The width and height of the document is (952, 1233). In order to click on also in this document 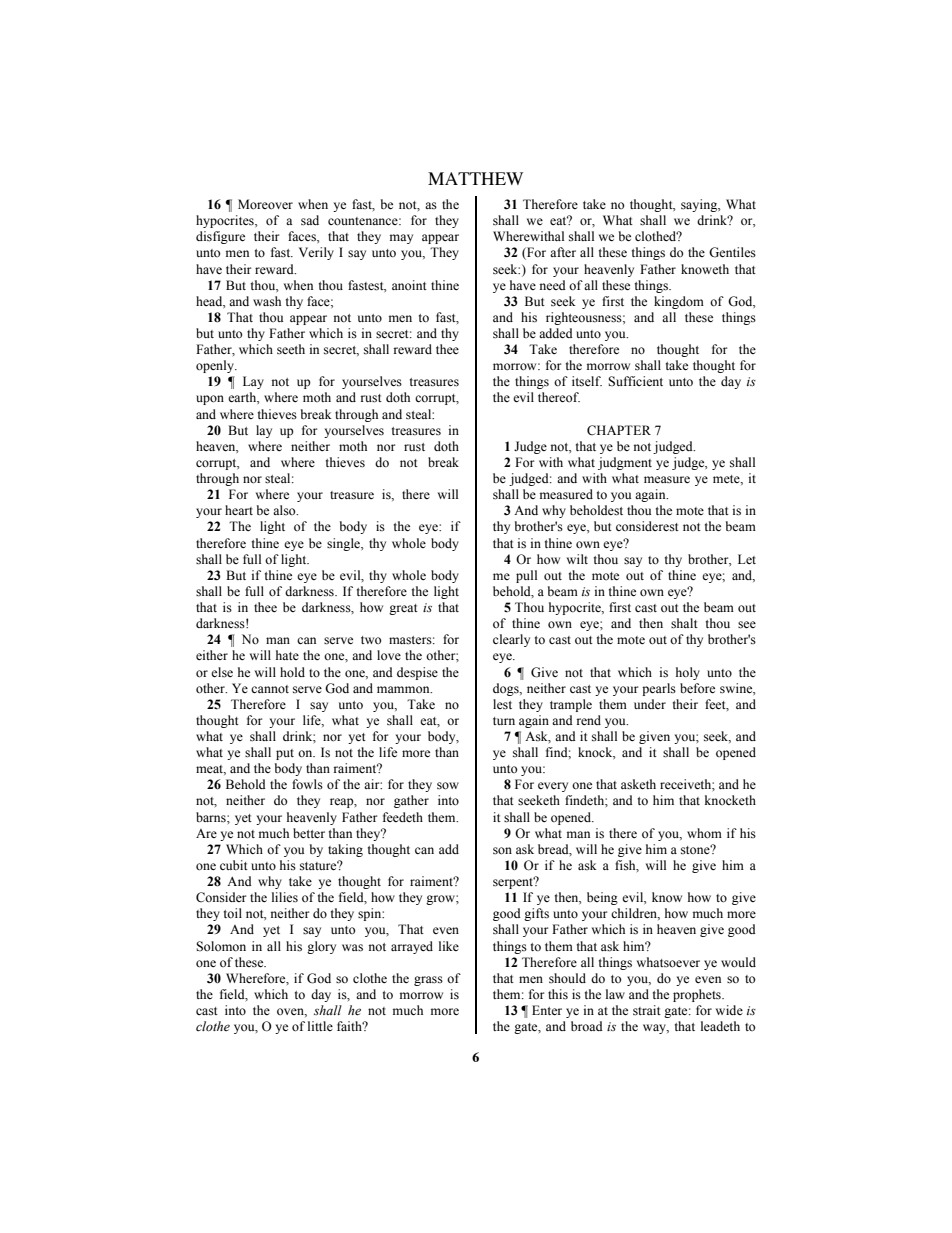, I will do `click(285, 510)`.
